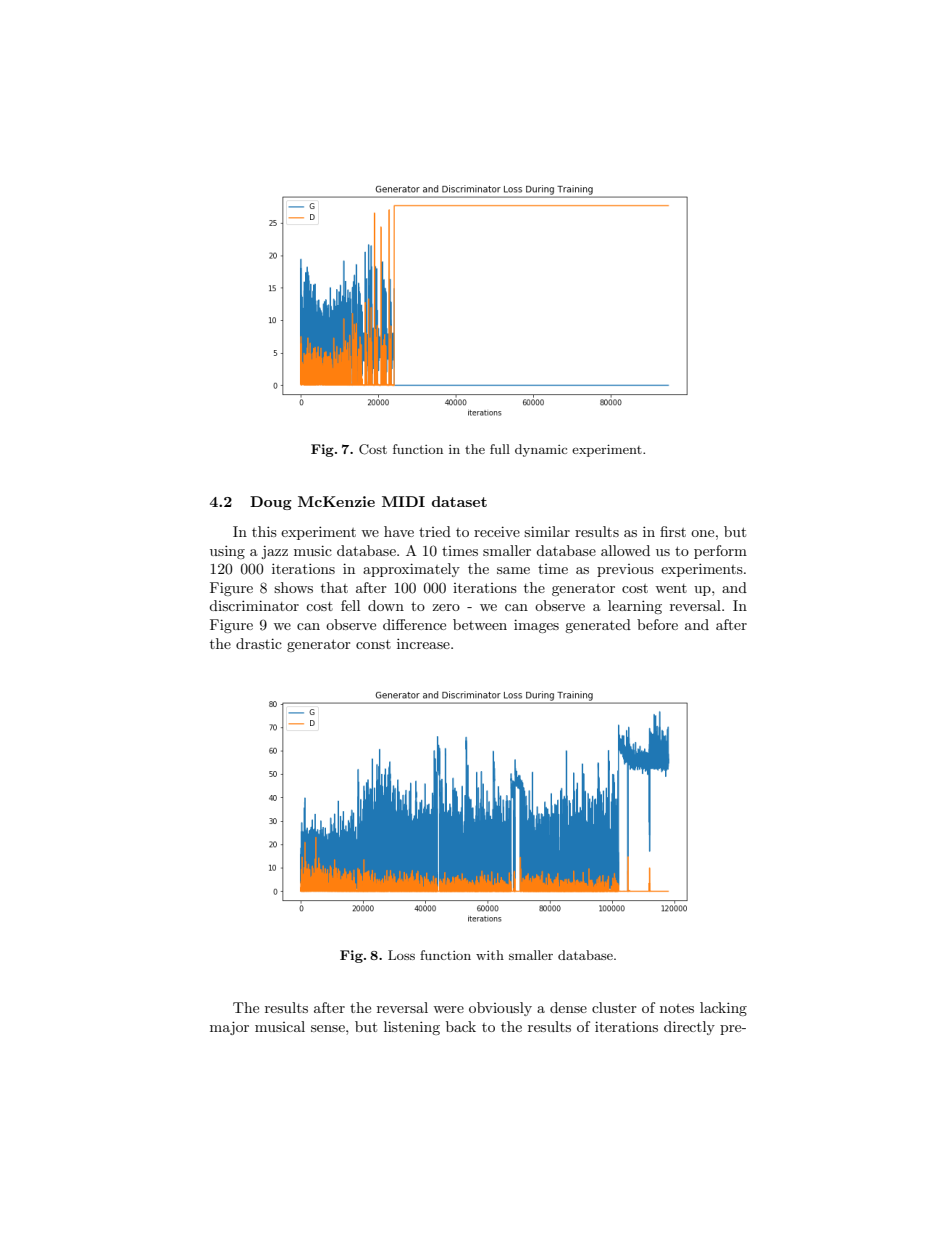  Describe the element at coordinates (271, 503) in the screenshot. I see `Doug` at that location.
